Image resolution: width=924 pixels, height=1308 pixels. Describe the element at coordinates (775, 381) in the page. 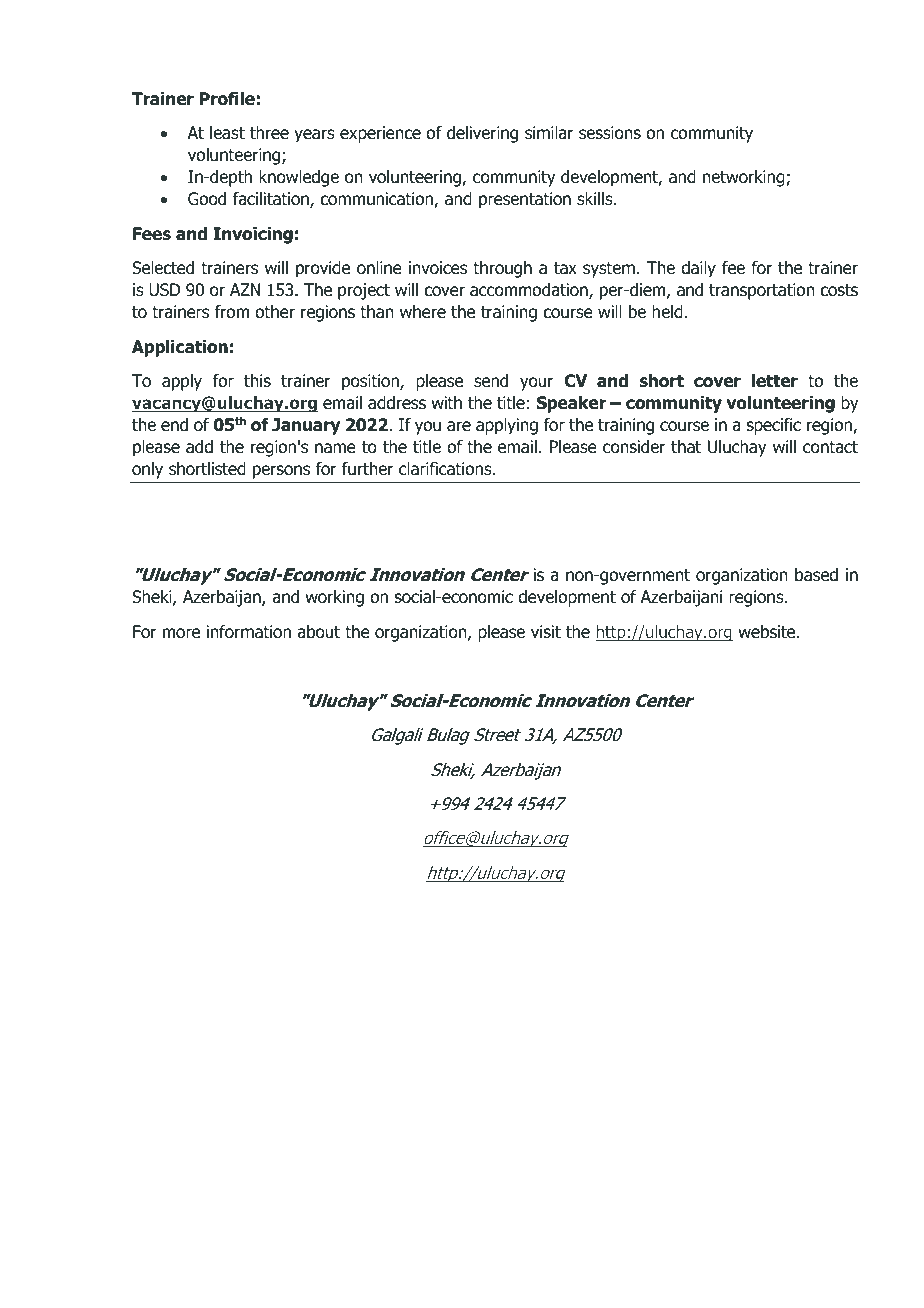

I see `letter` at that location.
